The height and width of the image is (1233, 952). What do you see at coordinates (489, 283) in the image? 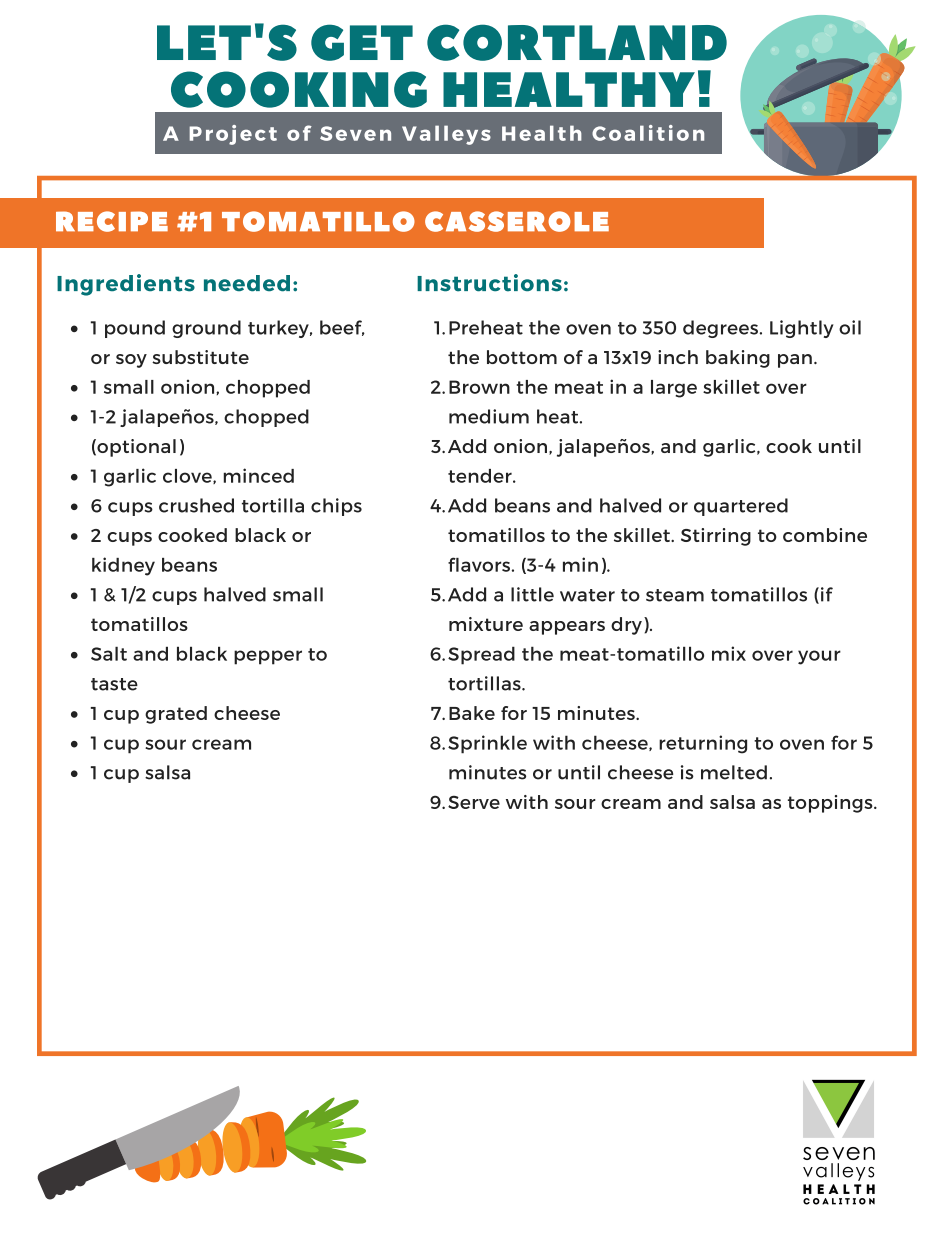
I see `Instructions` at bounding box center [489, 283].
